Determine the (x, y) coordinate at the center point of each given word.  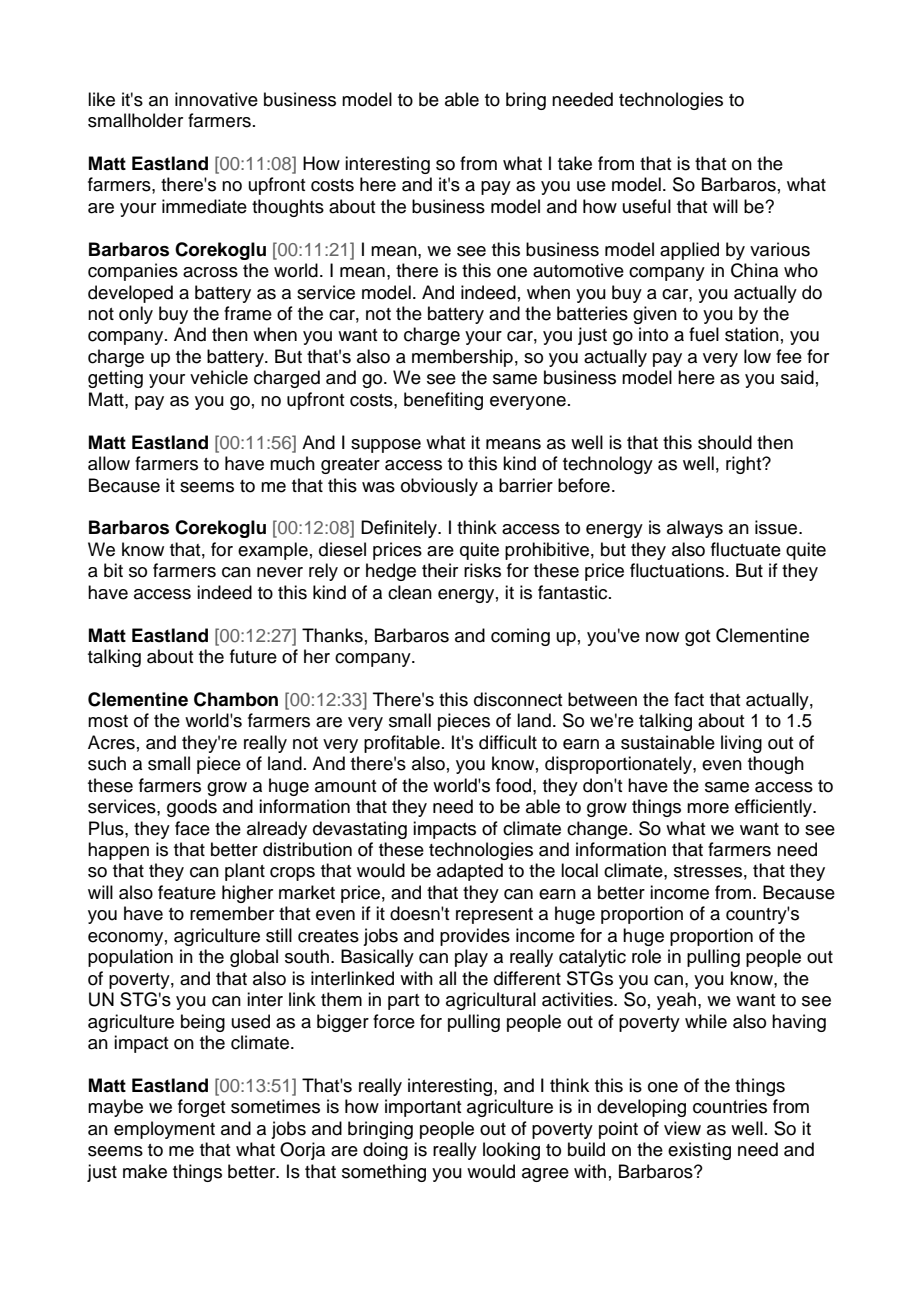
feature (187, 892)
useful (647, 206)
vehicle (219, 377)
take (575, 163)
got (697, 638)
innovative (216, 99)
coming (520, 637)
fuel (704, 334)
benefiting (443, 401)
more (708, 808)
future (253, 656)
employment (164, 1130)
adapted (470, 872)
